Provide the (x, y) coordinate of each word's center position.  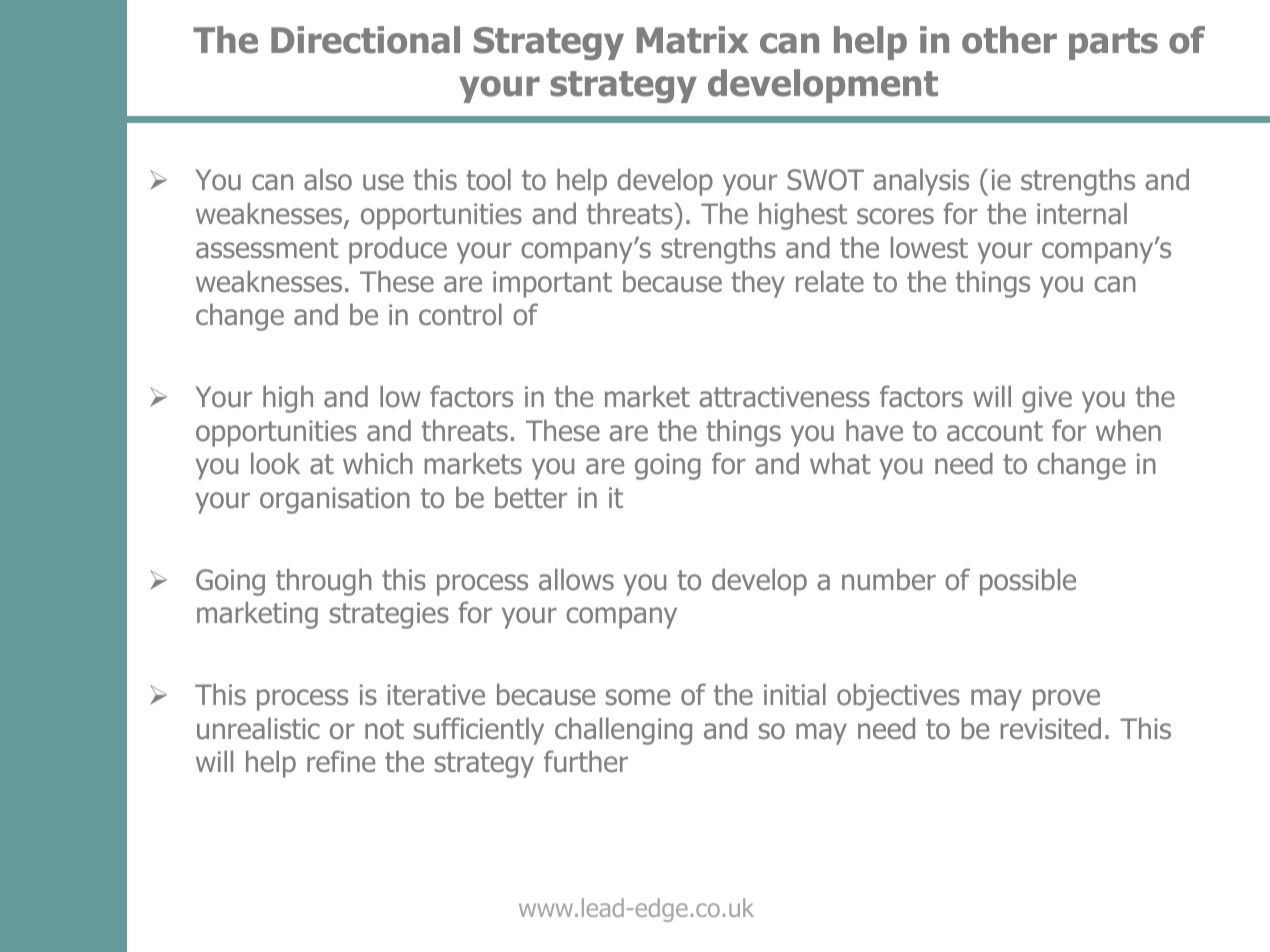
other (1009, 40)
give (1047, 399)
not (384, 729)
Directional (365, 40)
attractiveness (784, 397)
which (378, 463)
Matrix (692, 40)
